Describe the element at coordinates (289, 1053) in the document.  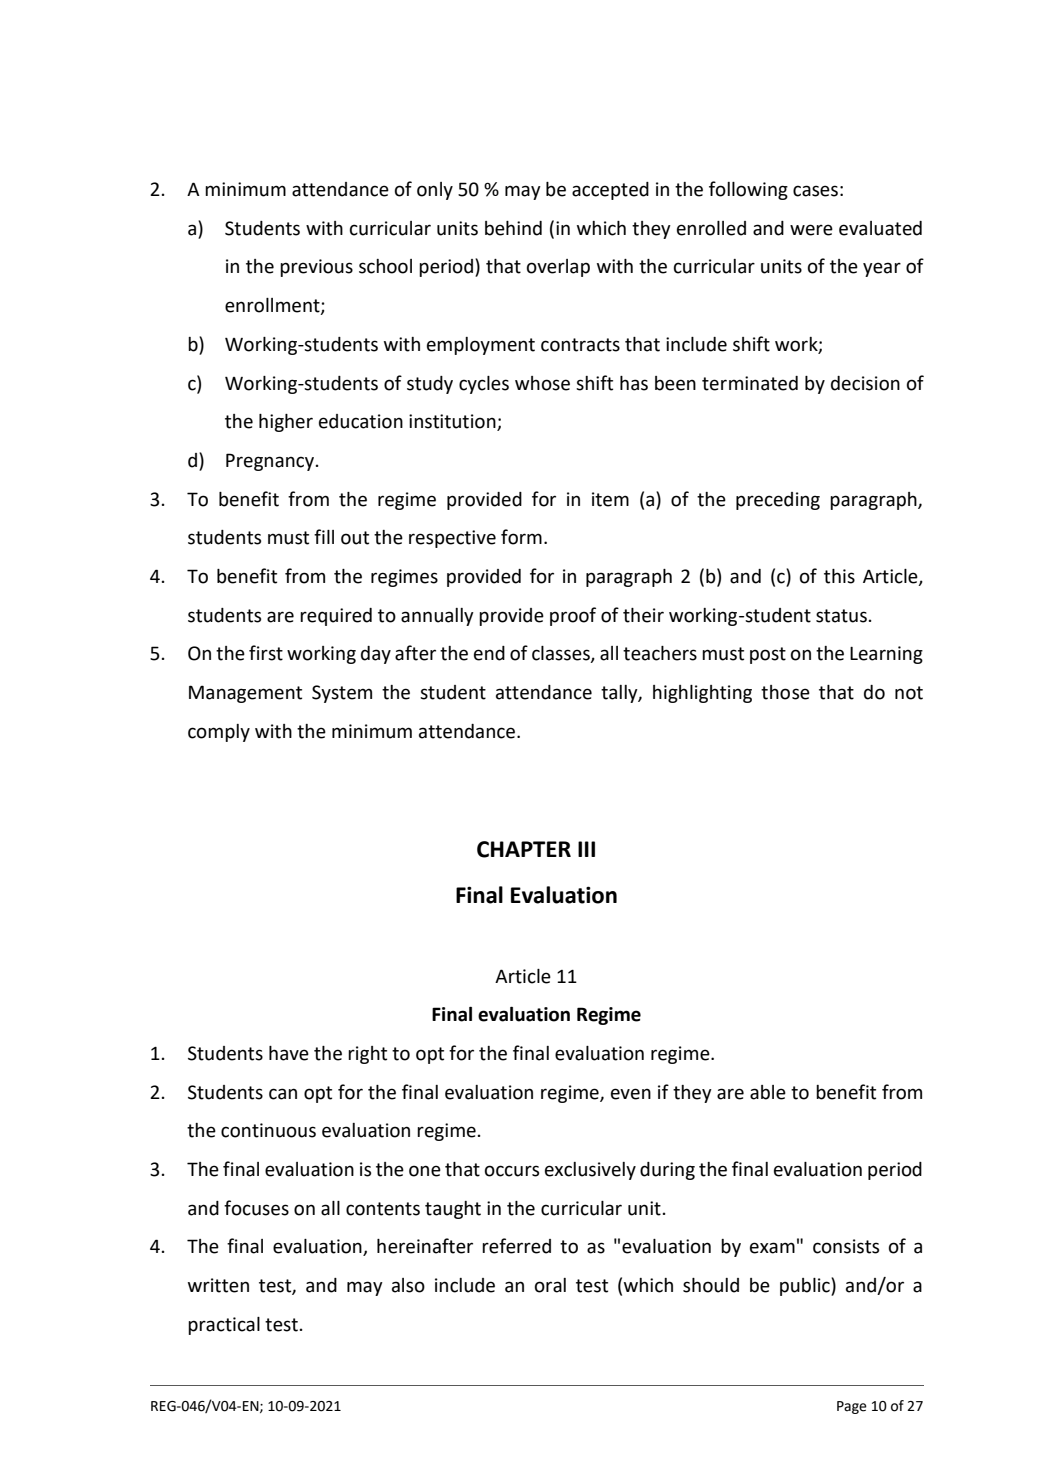
I see `have` at that location.
